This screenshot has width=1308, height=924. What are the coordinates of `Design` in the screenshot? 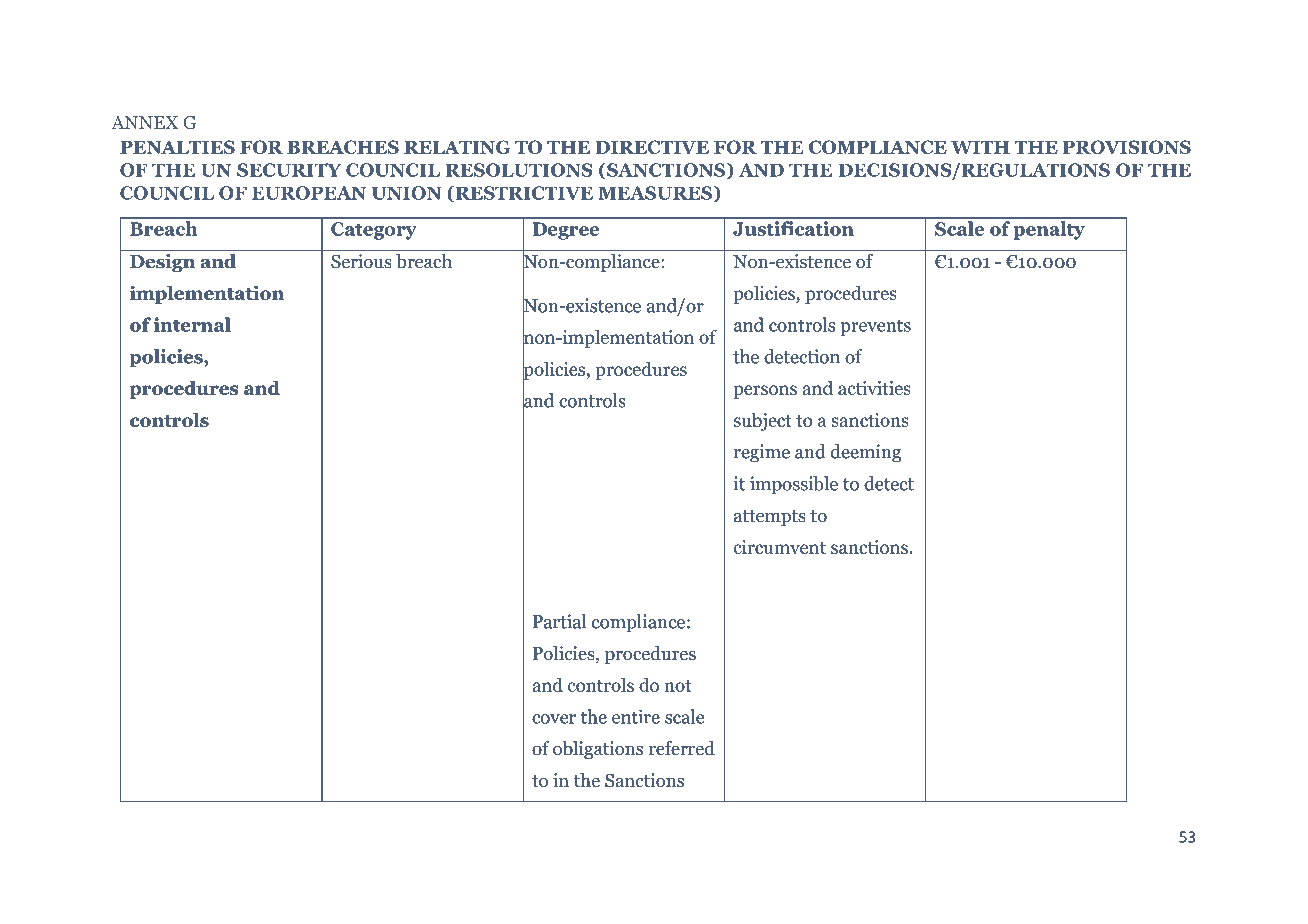 It's located at (162, 263).
